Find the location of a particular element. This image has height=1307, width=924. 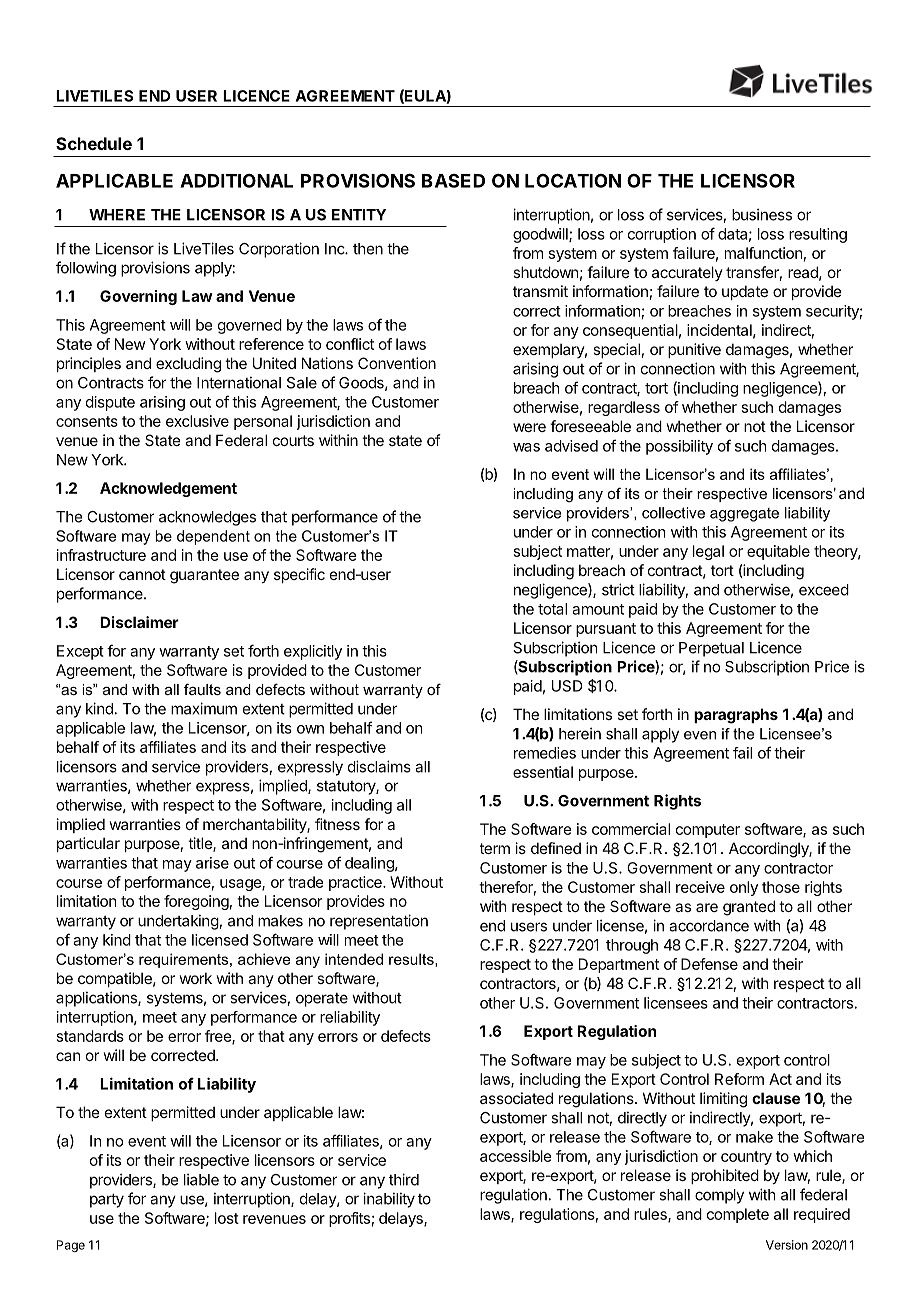

term is located at coordinates (495, 848).
